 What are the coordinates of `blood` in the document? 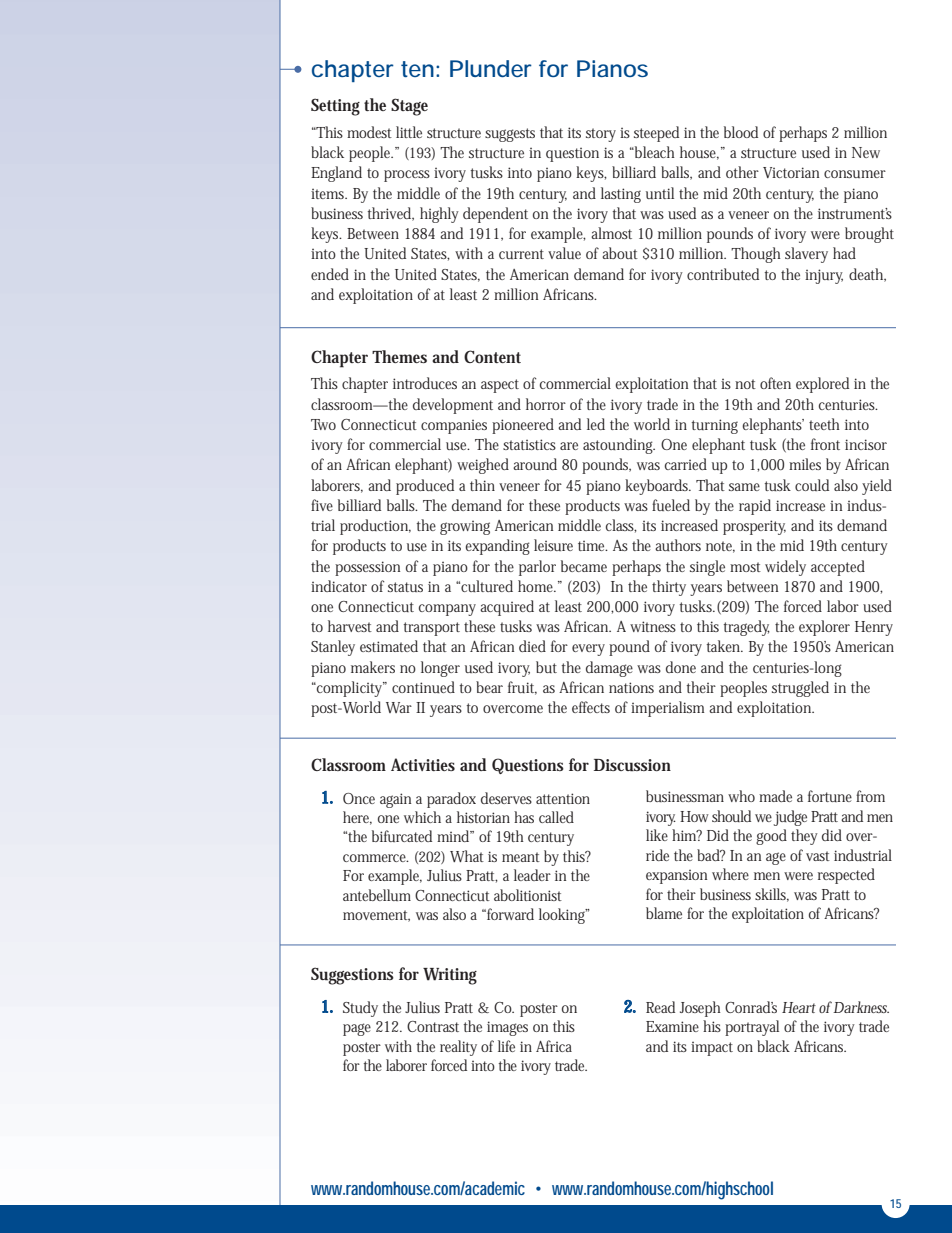 It's located at (741, 132).
